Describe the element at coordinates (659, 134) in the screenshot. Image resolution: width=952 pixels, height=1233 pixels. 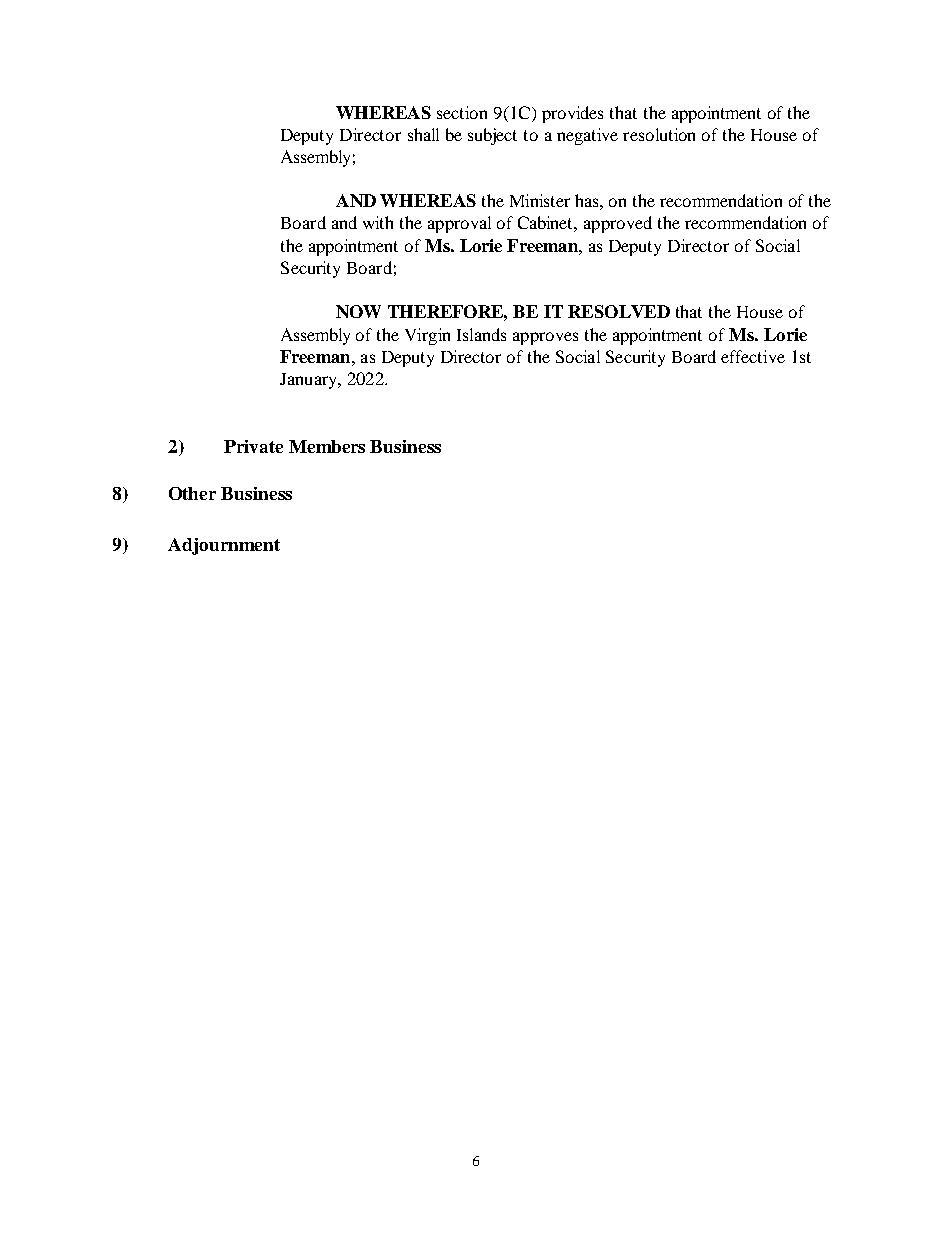
I see `resolution` at that location.
